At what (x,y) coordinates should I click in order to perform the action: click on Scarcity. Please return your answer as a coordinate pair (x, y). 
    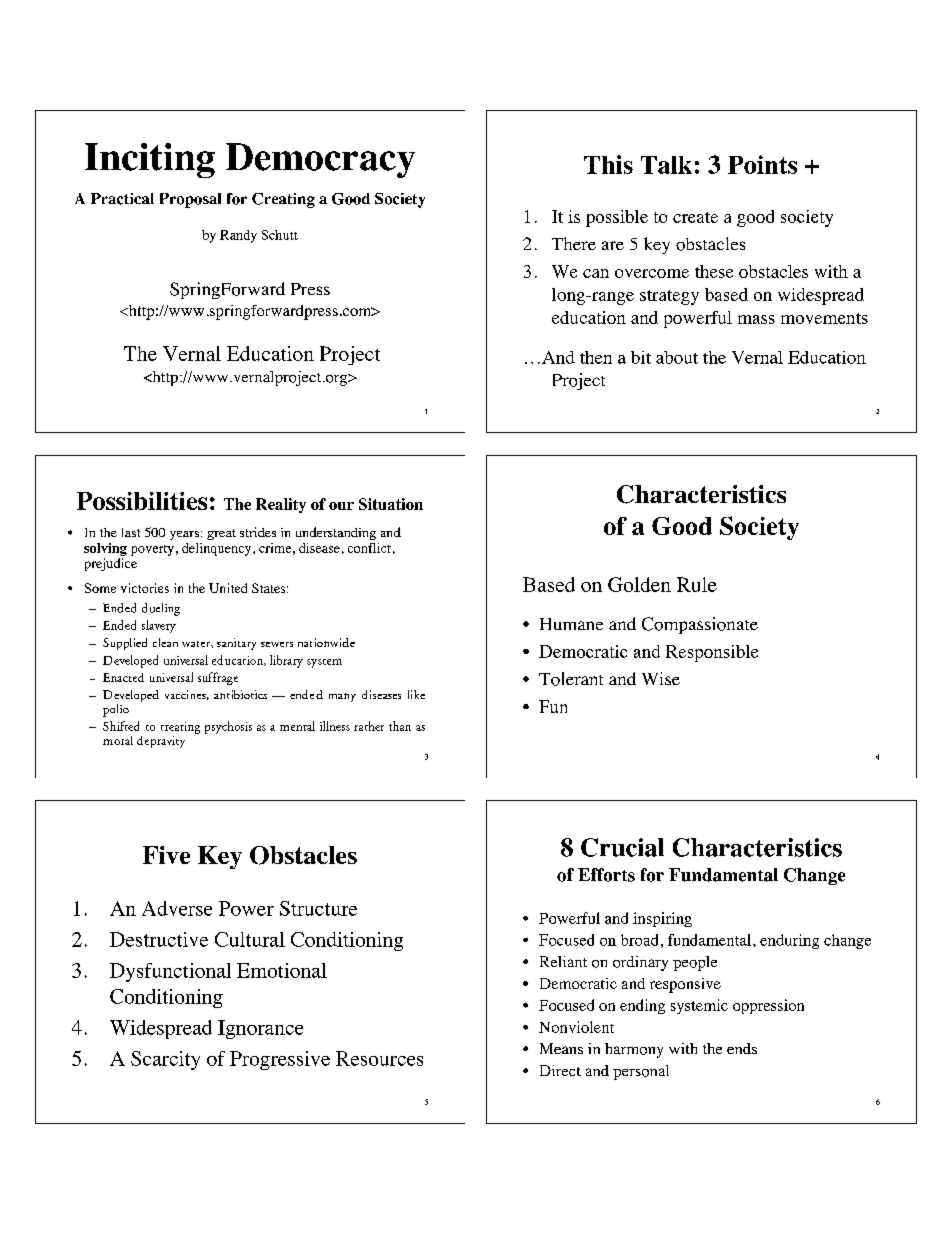
    Looking at the image, I should click on (165, 1060).
